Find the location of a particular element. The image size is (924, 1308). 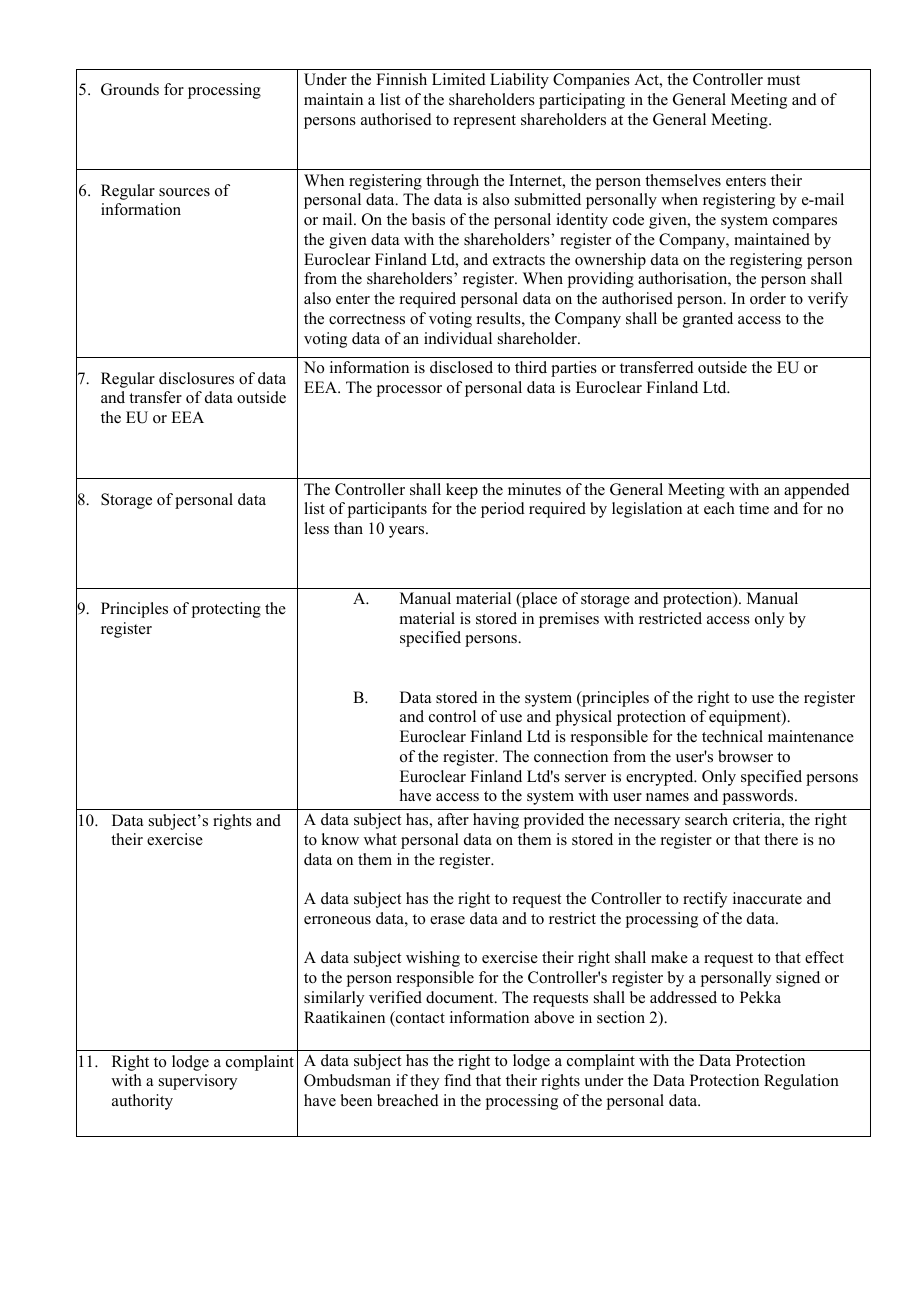

protecting is located at coordinates (226, 610).
